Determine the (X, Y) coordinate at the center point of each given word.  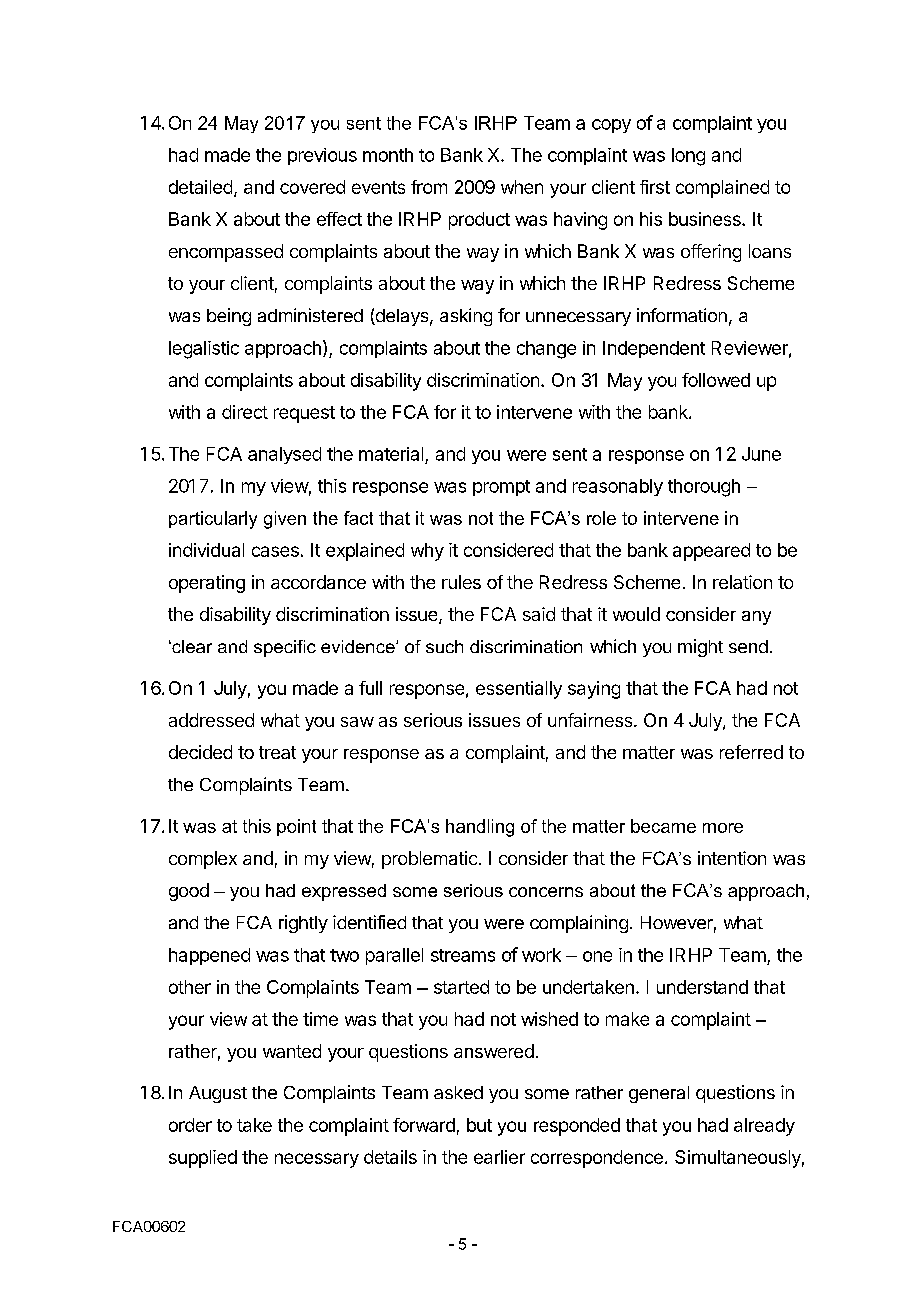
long (688, 157)
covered (312, 187)
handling (480, 828)
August (218, 1094)
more (723, 828)
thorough (704, 488)
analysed (284, 455)
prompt (501, 488)
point (296, 827)
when (522, 187)
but (479, 1125)
